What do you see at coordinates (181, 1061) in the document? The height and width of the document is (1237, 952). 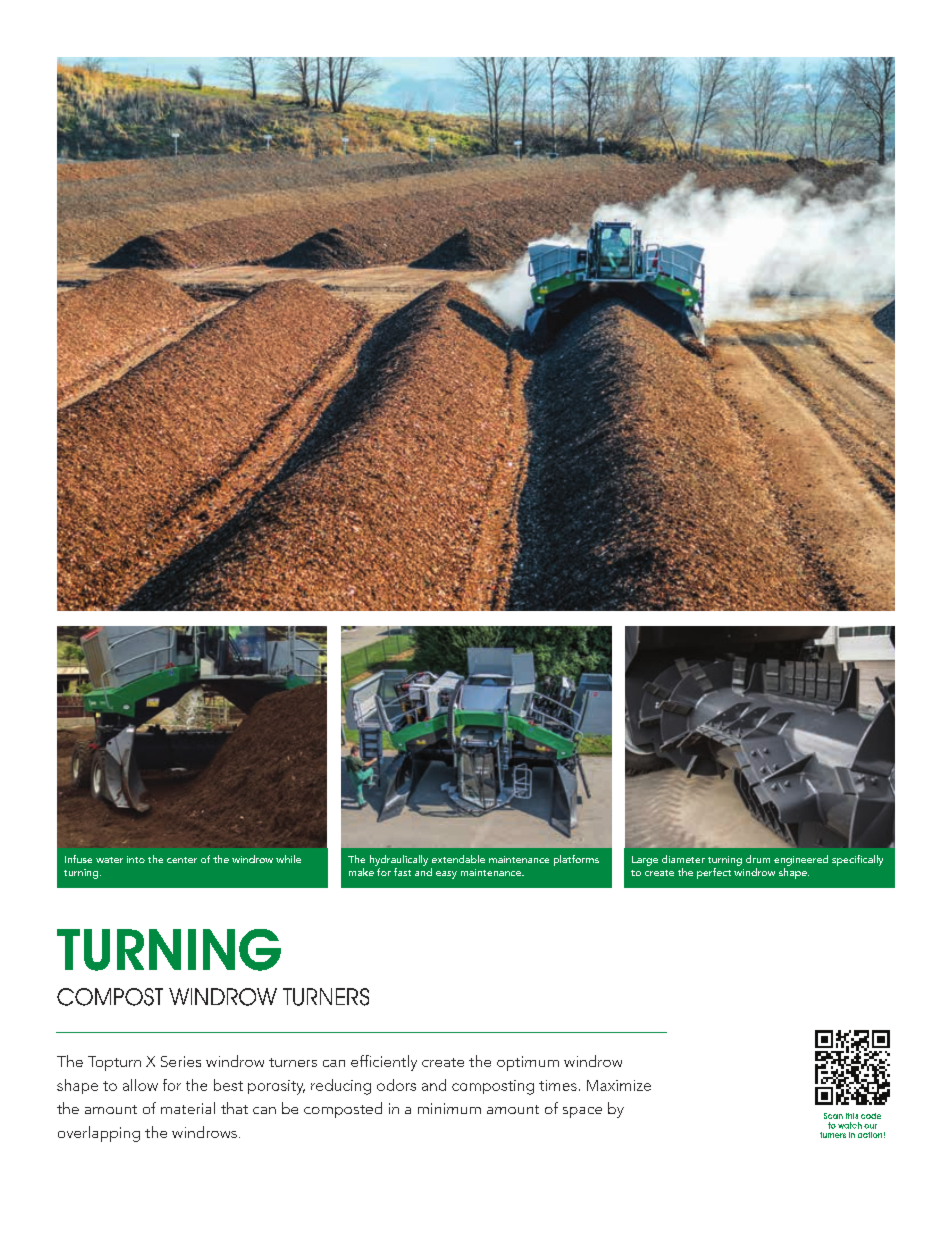 I see `Series` at bounding box center [181, 1061].
